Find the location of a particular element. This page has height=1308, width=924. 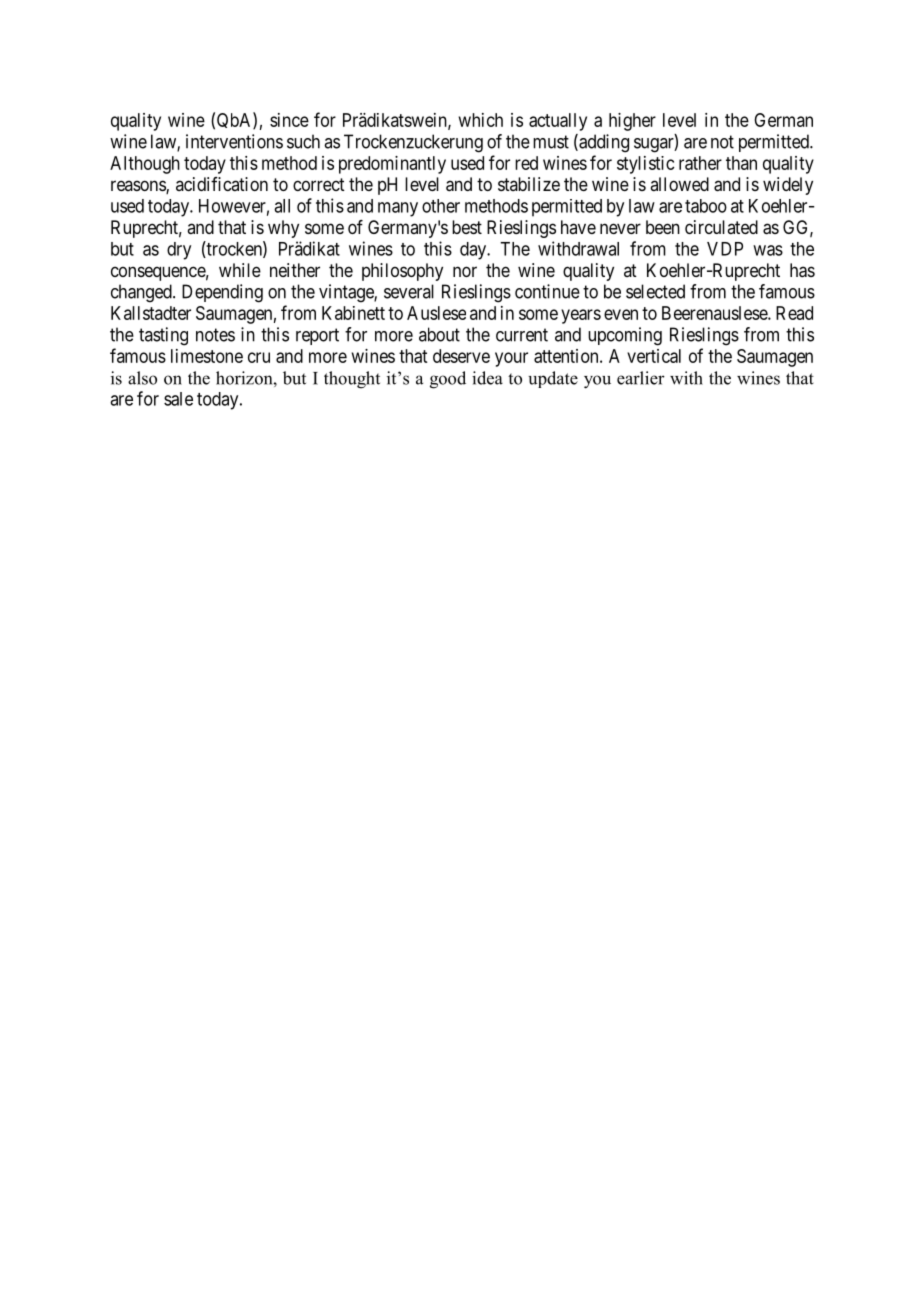

interventions is located at coordinates (234, 141).
